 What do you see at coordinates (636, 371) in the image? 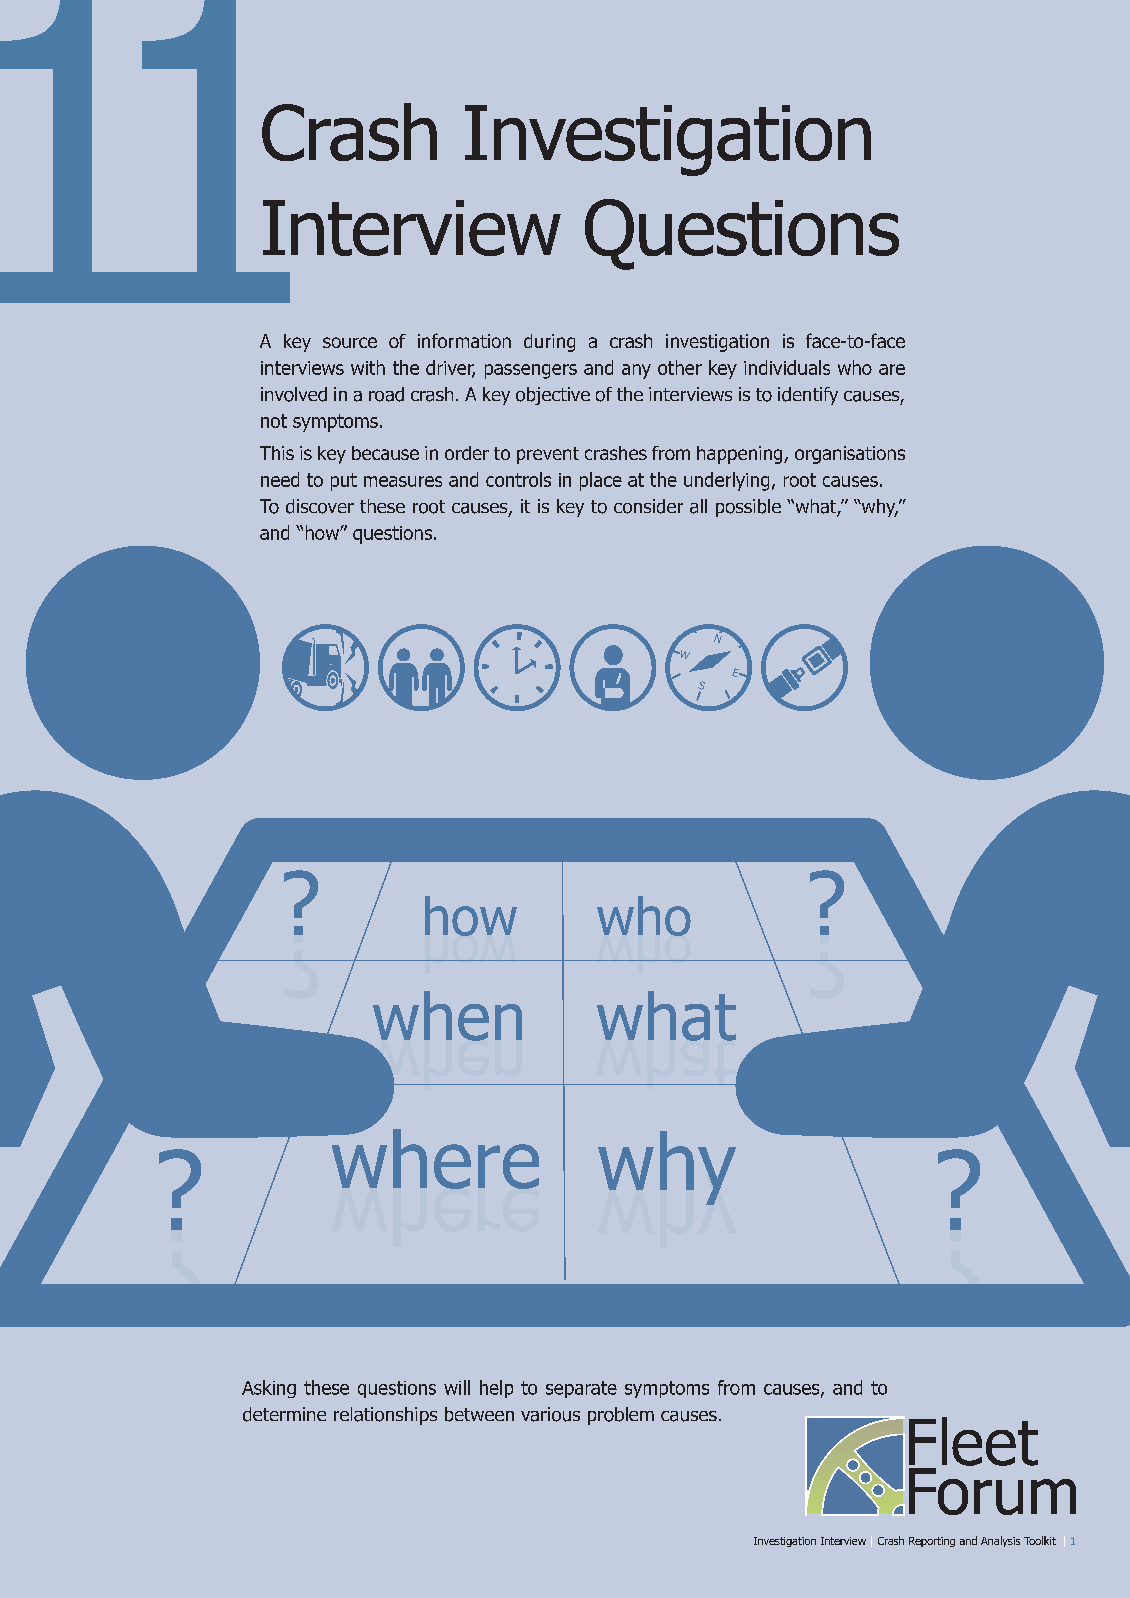
I see `any` at bounding box center [636, 371].
